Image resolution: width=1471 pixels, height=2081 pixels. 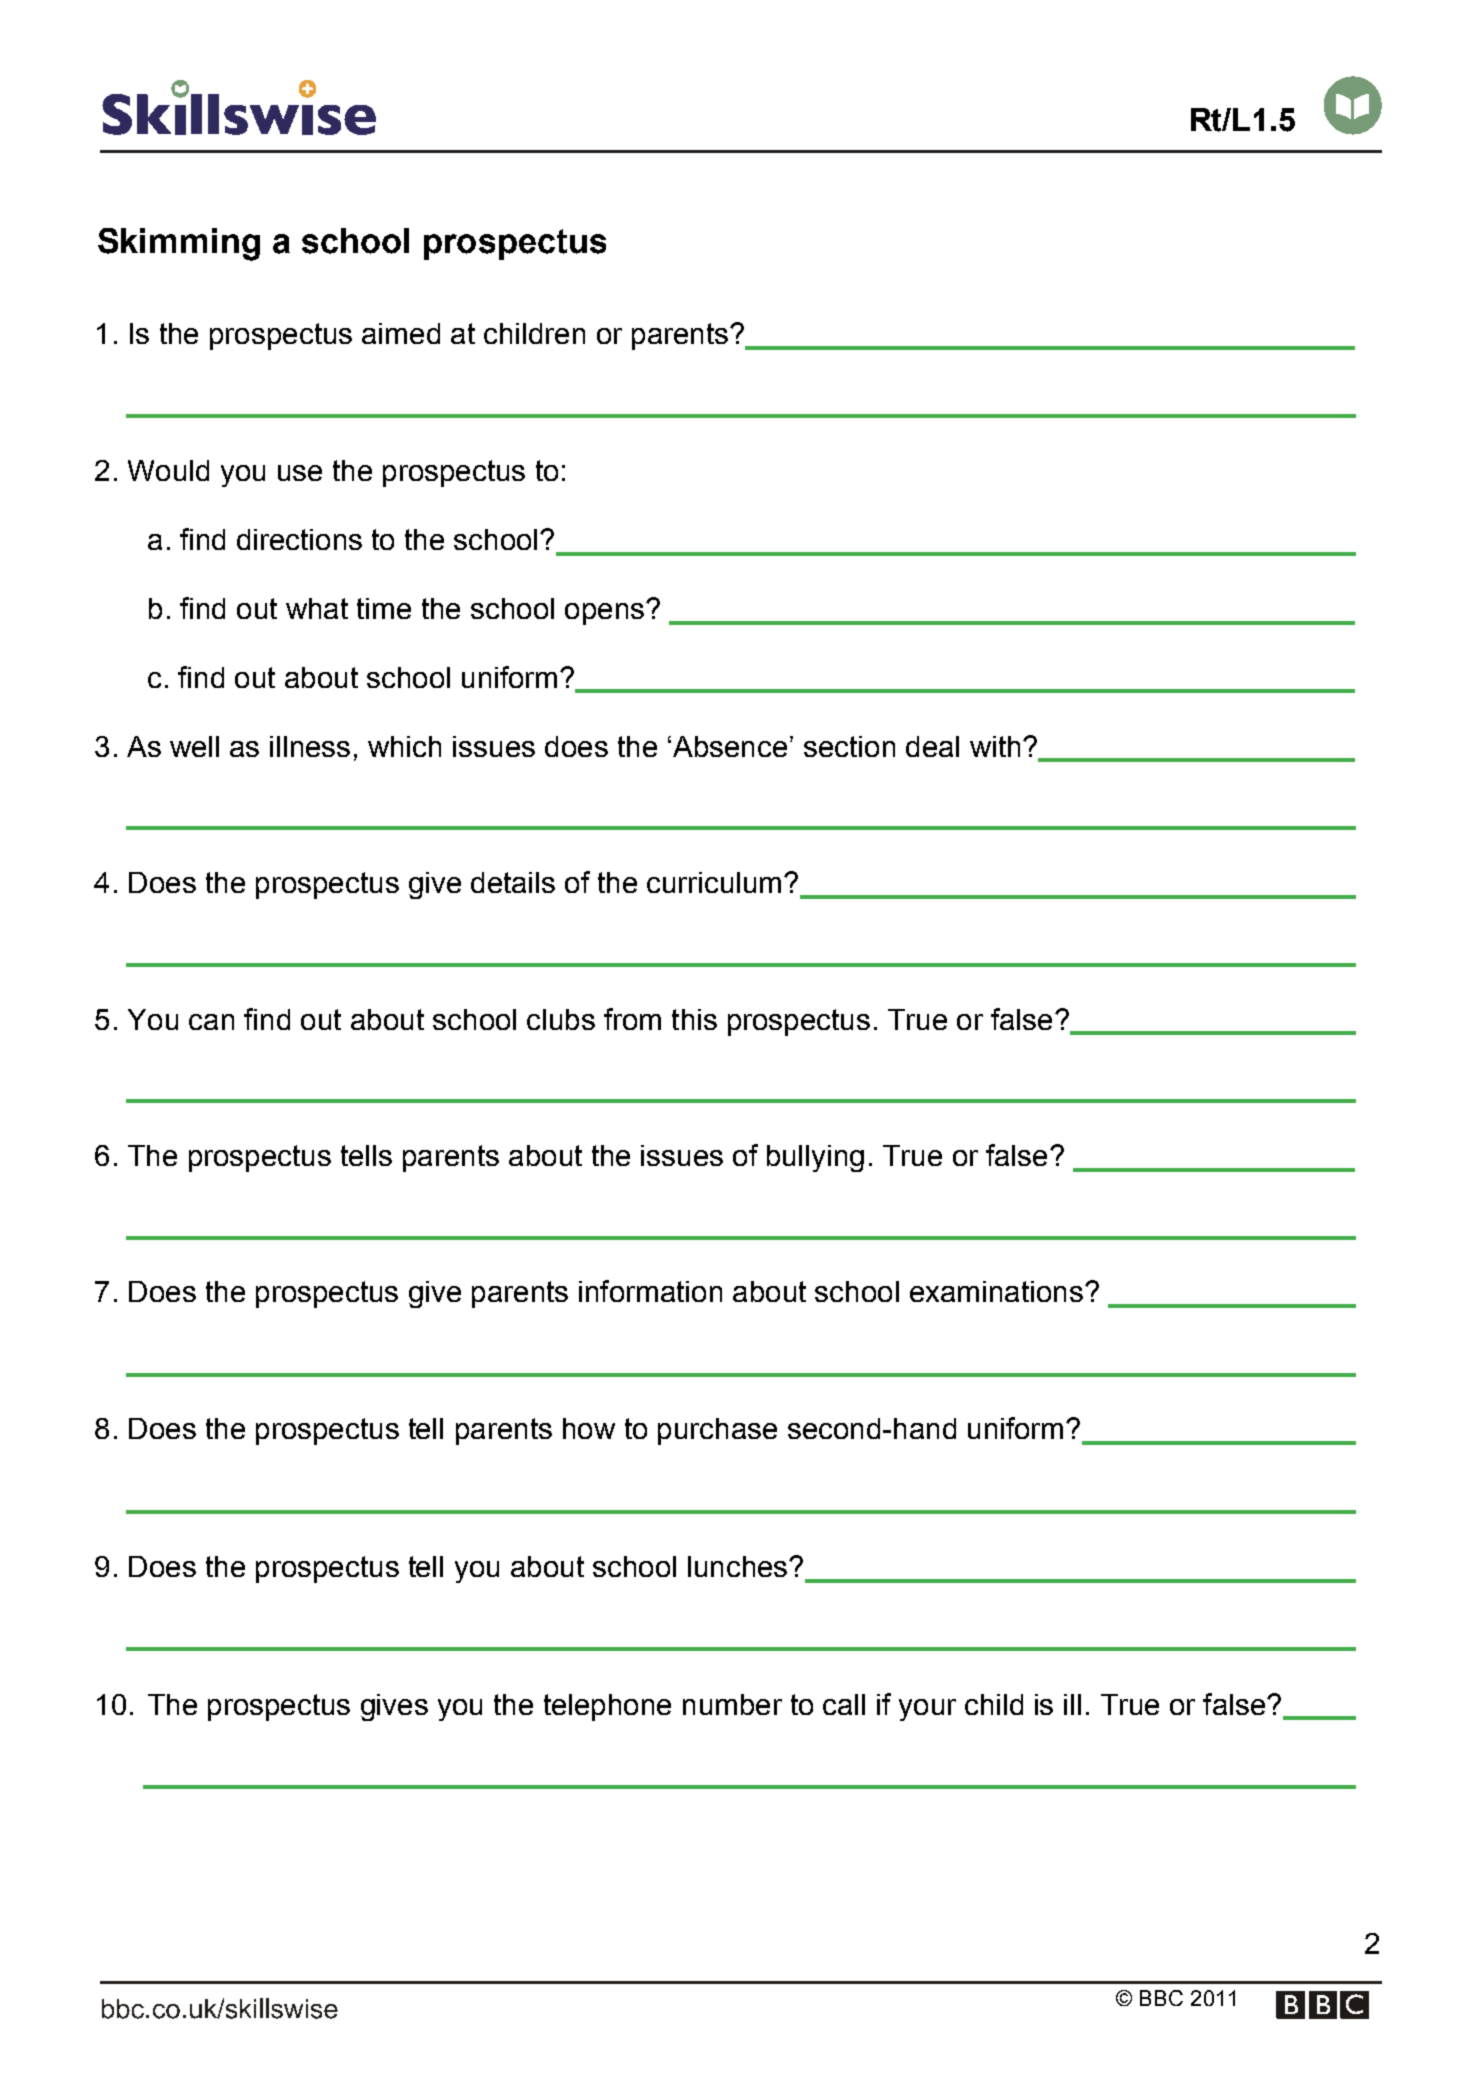 I want to click on examinations, so click(x=996, y=1291).
